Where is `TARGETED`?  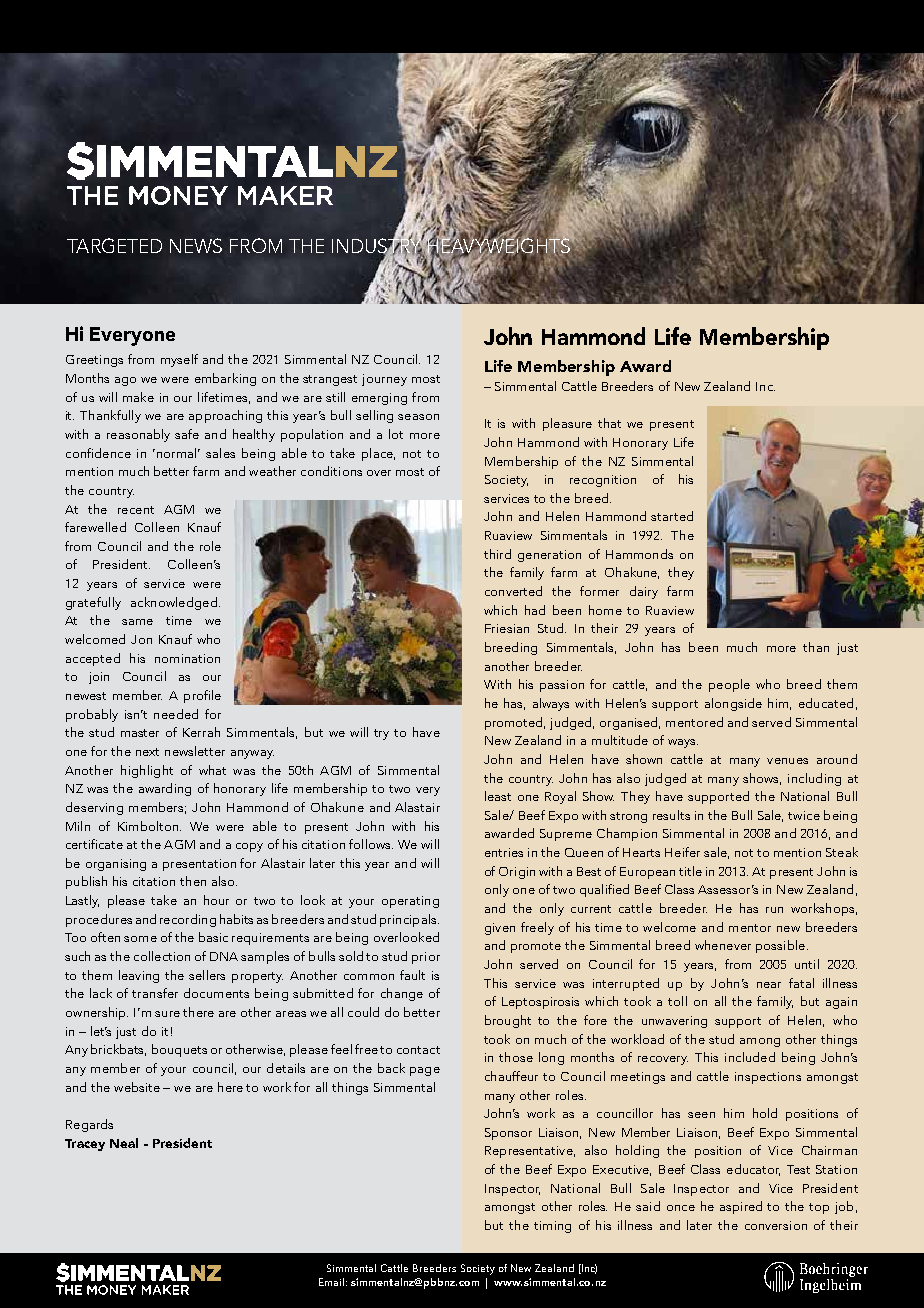
TARGETED is located at coordinates (114, 245).
